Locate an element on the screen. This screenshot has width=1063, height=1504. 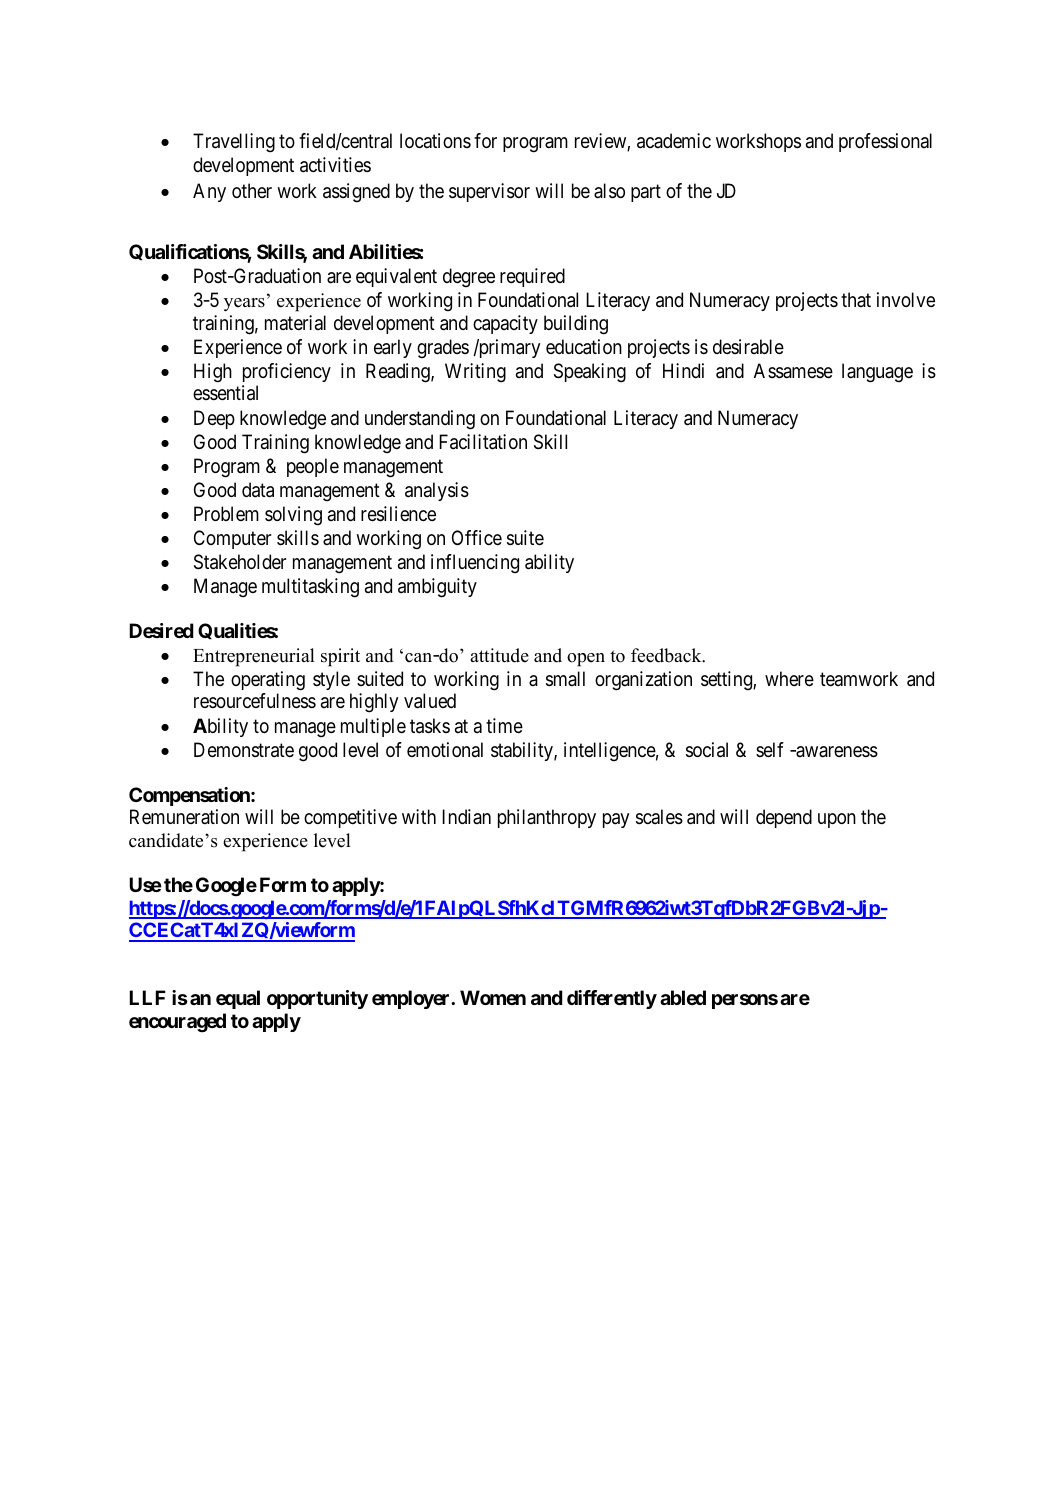
equal is located at coordinates (238, 999).
